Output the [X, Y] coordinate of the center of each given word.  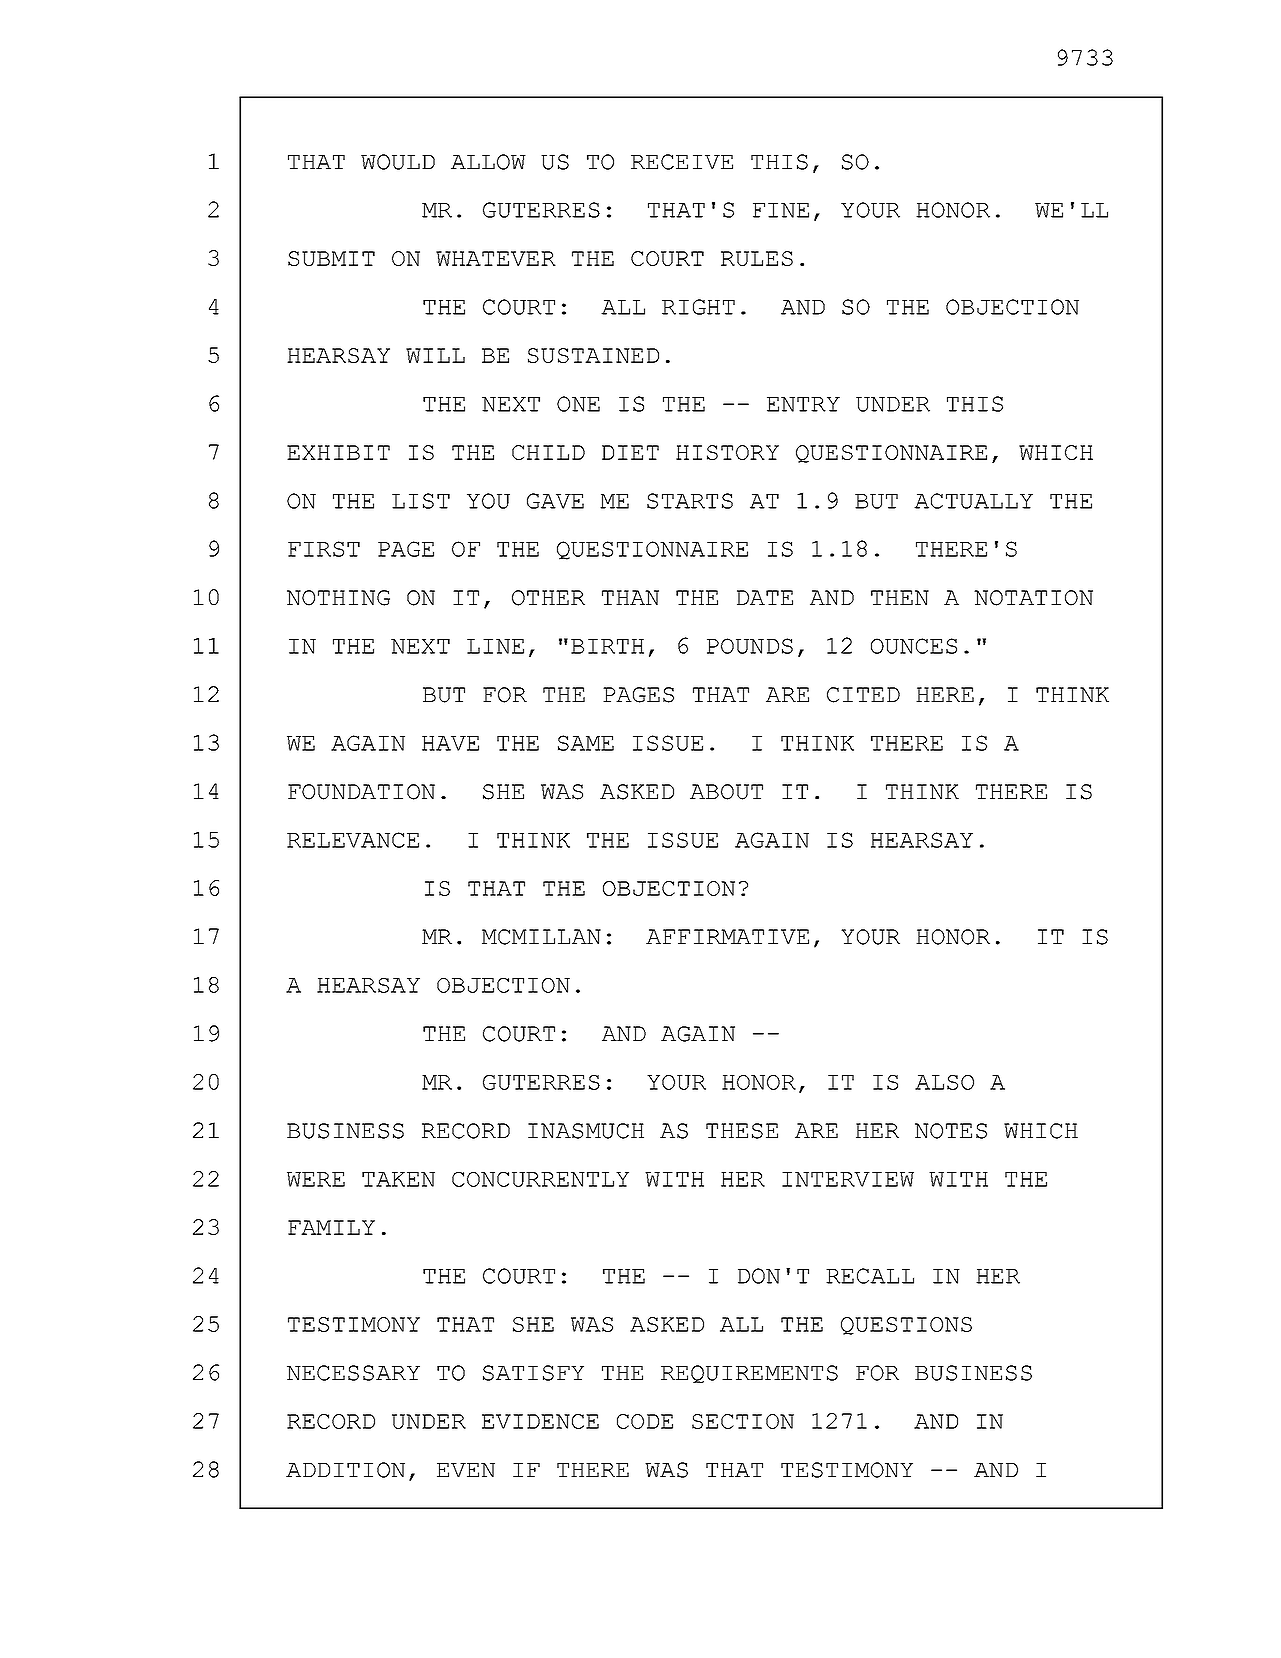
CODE [645, 1421]
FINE [781, 210]
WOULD [398, 162]
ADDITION [345, 1470]
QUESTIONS [906, 1326]
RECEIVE [682, 162]
